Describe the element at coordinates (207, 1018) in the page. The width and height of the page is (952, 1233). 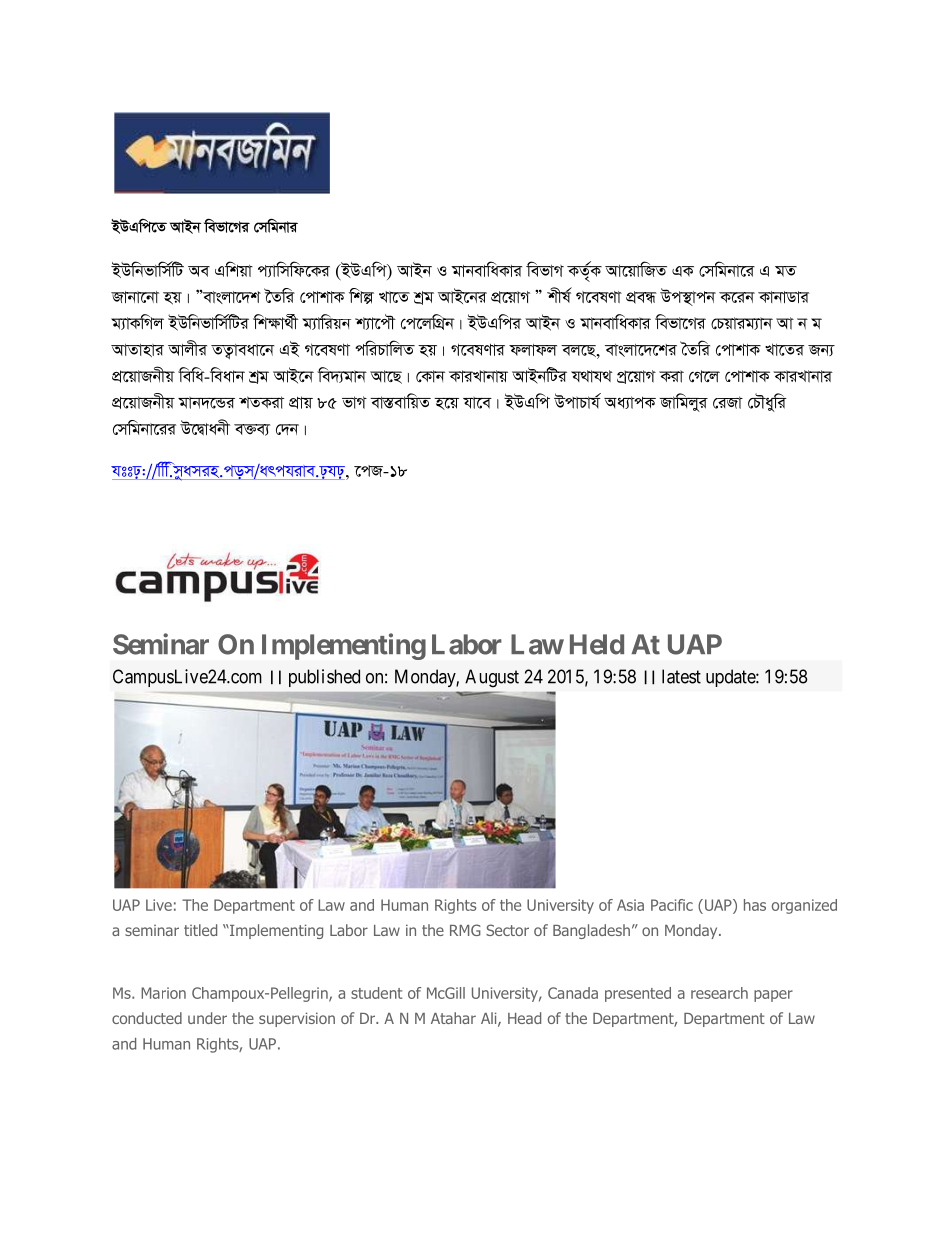
I see `under` at that location.
